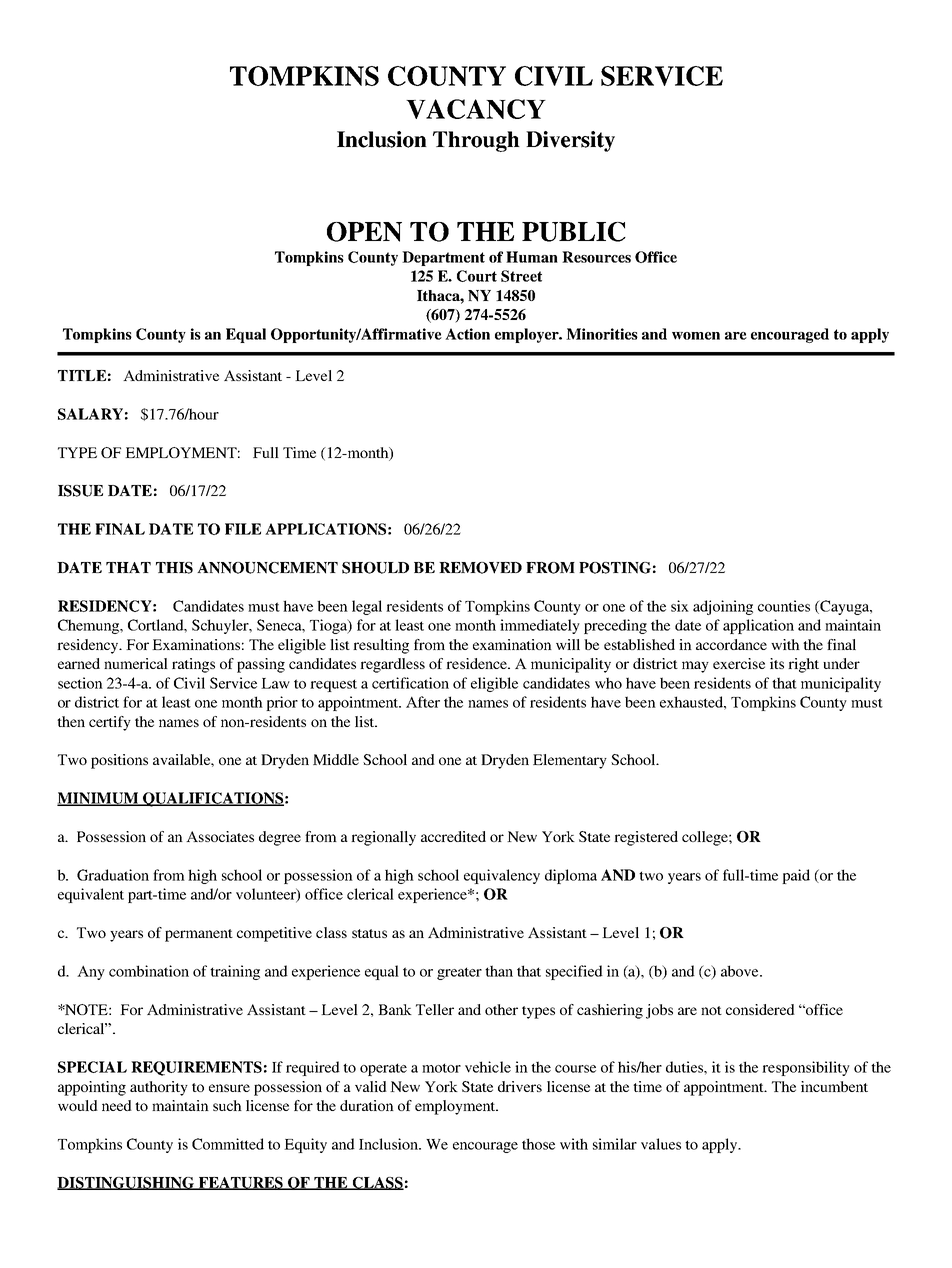 The width and height of the screenshot is (952, 1268). Describe the element at coordinates (220, 836) in the screenshot. I see `Associates` at that location.
